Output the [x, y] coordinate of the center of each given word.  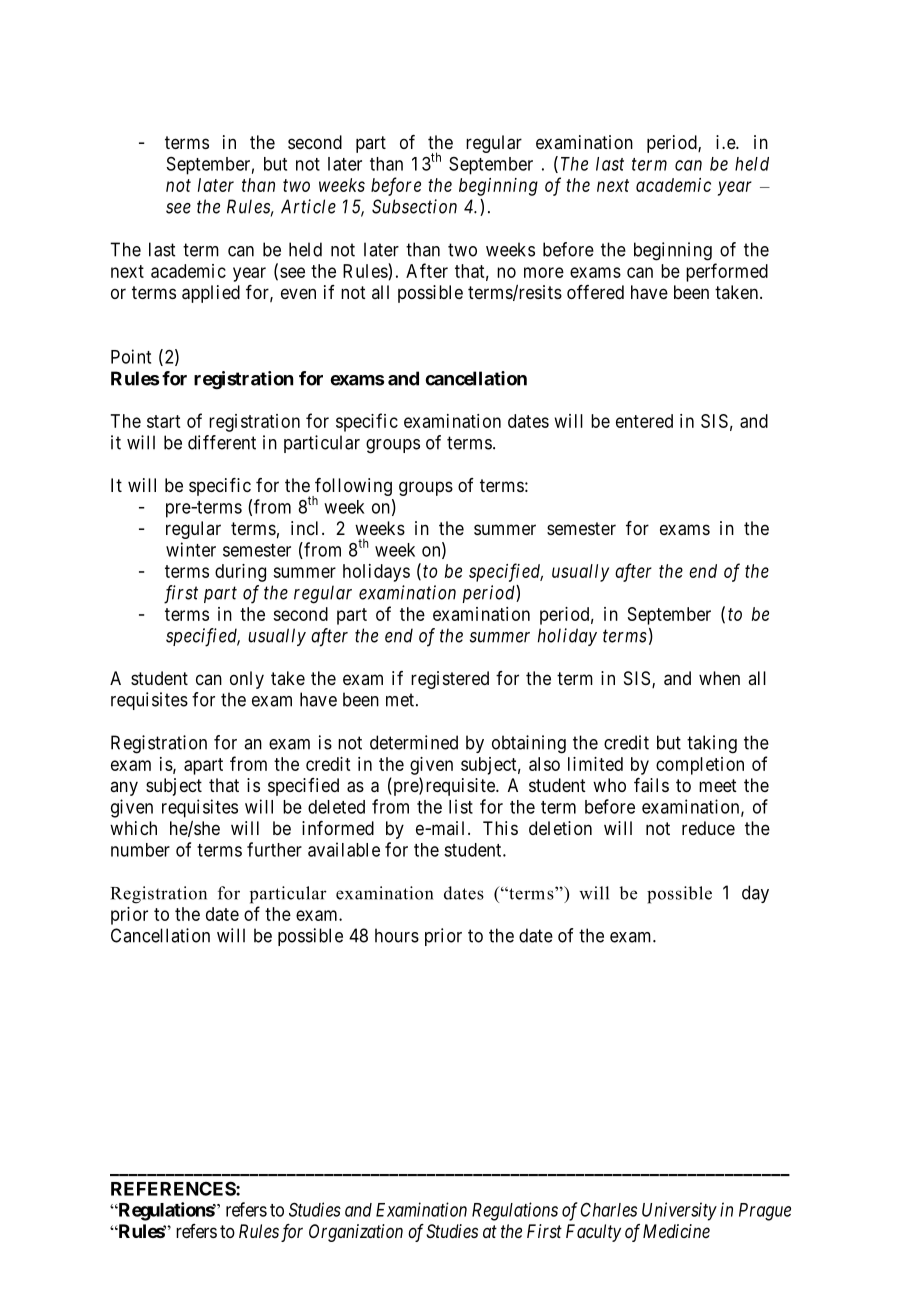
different [222, 442]
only [247, 680]
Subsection [414, 206]
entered [644, 421]
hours [397, 935]
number [140, 850]
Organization [356, 1233]
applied [211, 294]
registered [450, 680]
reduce [708, 828]
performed [727, 272]
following [352, 488]
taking [712, 744]
